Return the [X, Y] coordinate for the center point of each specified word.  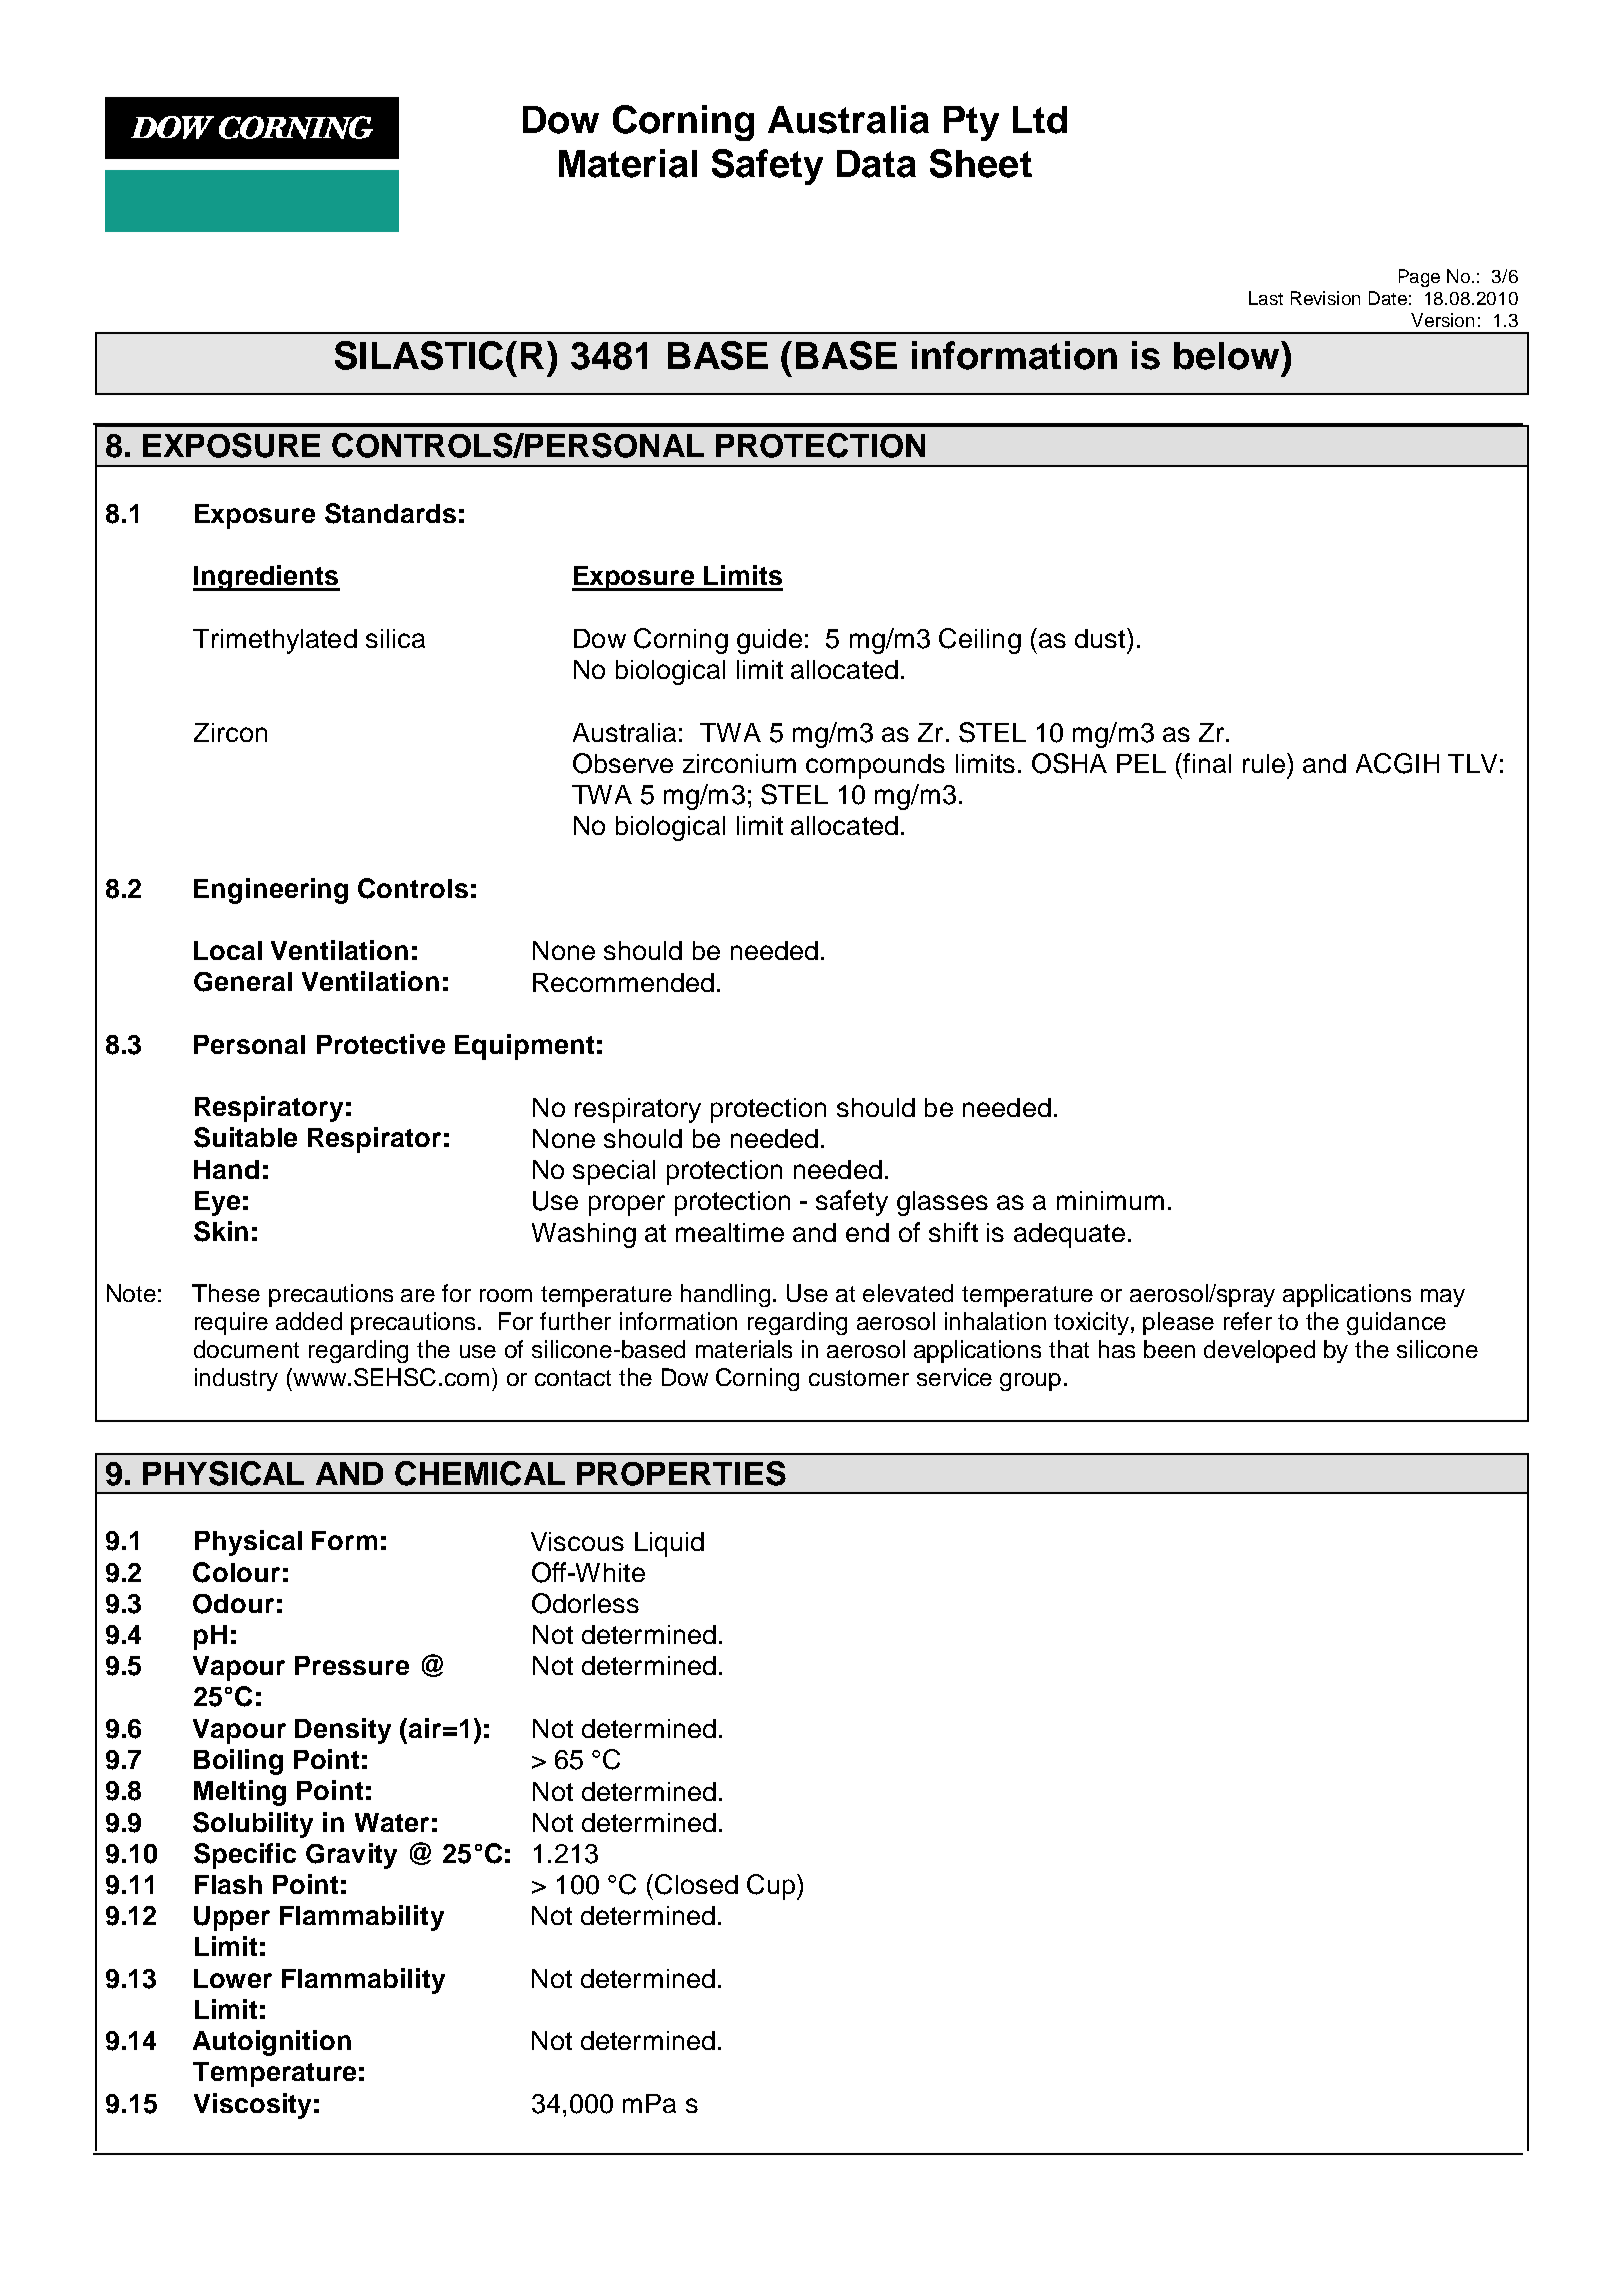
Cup [772, 1887]
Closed [696, 1884]
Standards [390, 513]
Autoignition [272, 2043]
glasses [942, 1203]
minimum [1110, 1200]
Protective [381, 1044]
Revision [1325, 298]
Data [876, 164]
